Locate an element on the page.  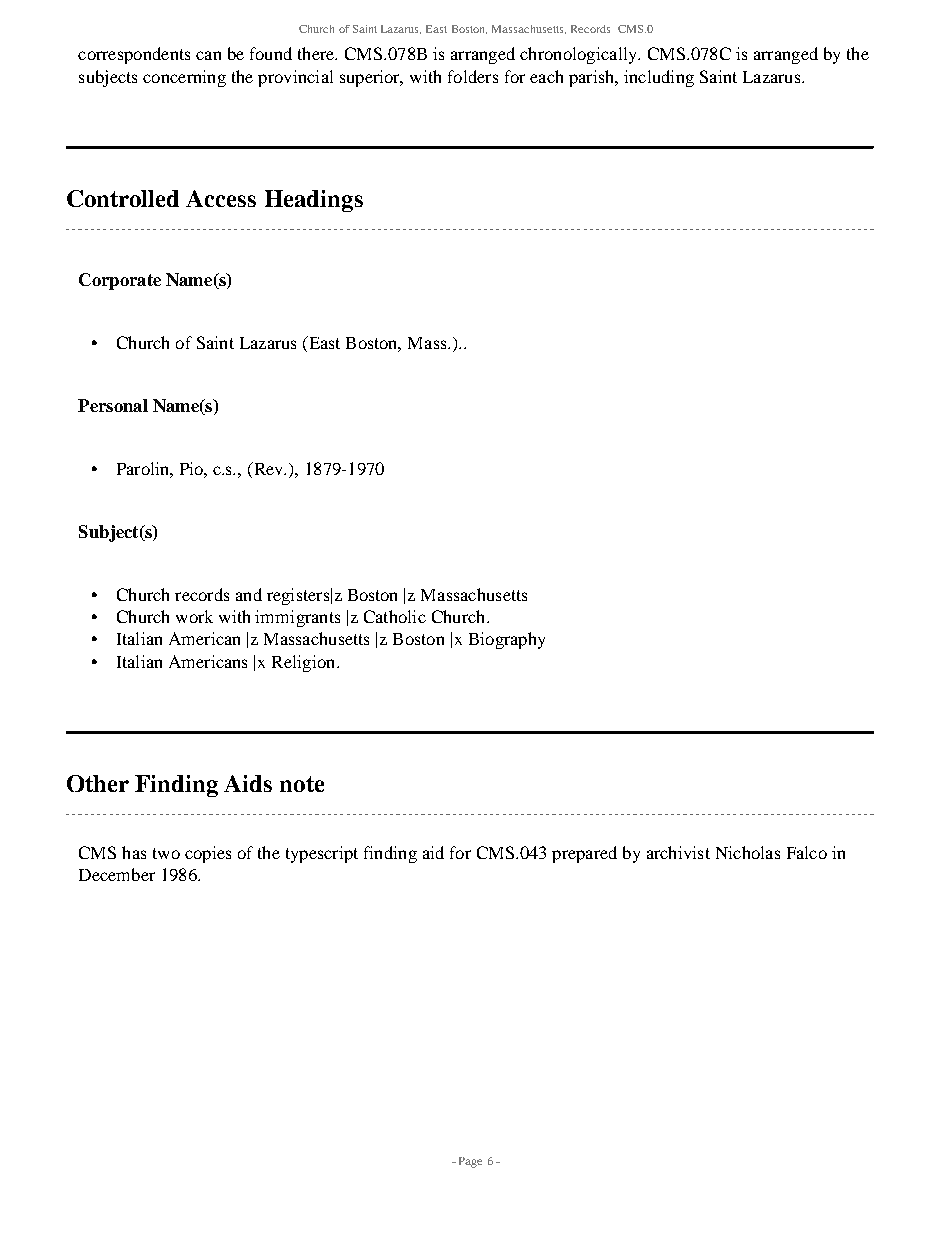
Nicholas is located at coordinates (748, 852).
